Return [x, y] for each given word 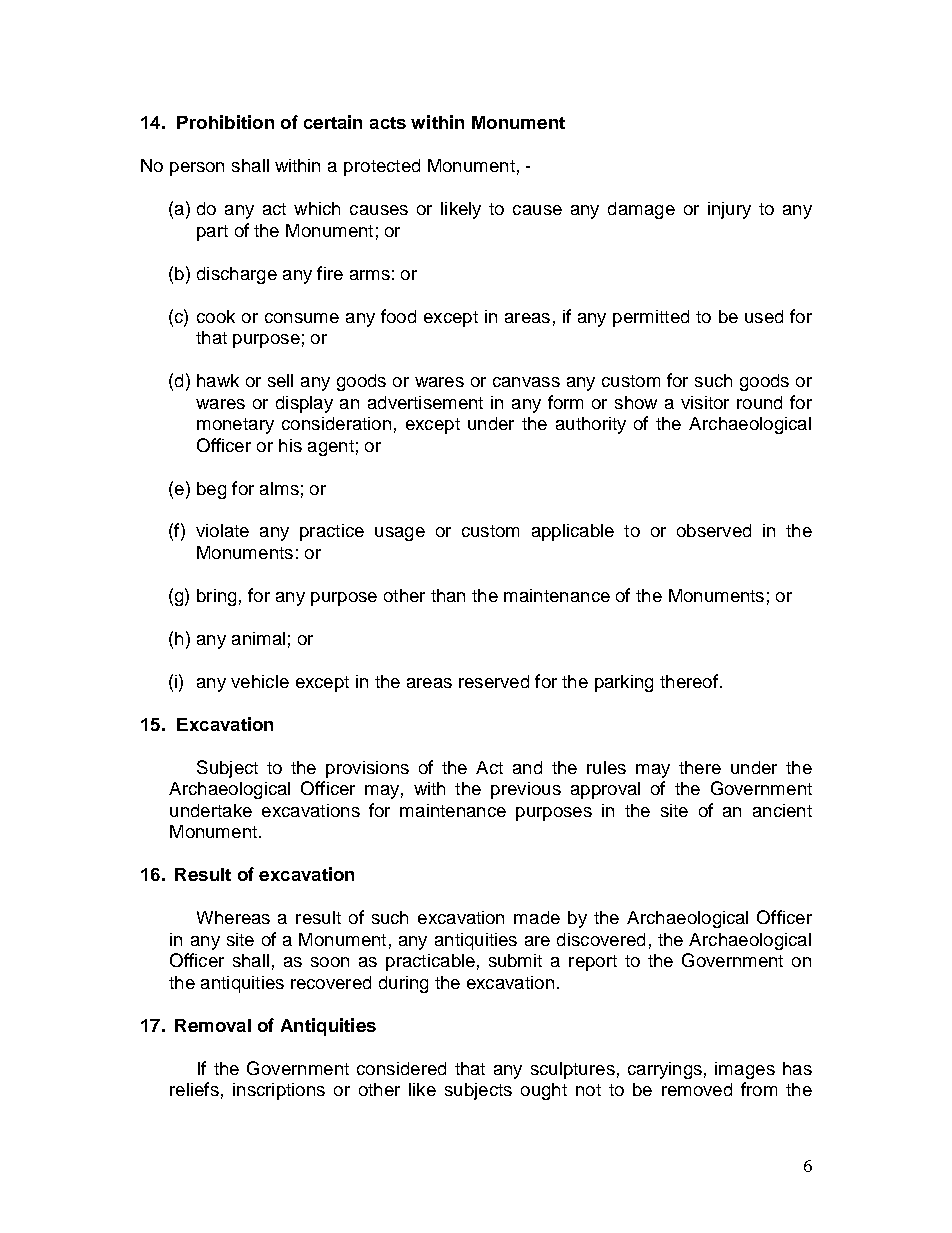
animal [258, 638]
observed [714, 530]
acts [388, 123]
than [448, 595]
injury [729, 210]
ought [544, 1091]
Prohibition [225, 122]
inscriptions [279, 1091]
